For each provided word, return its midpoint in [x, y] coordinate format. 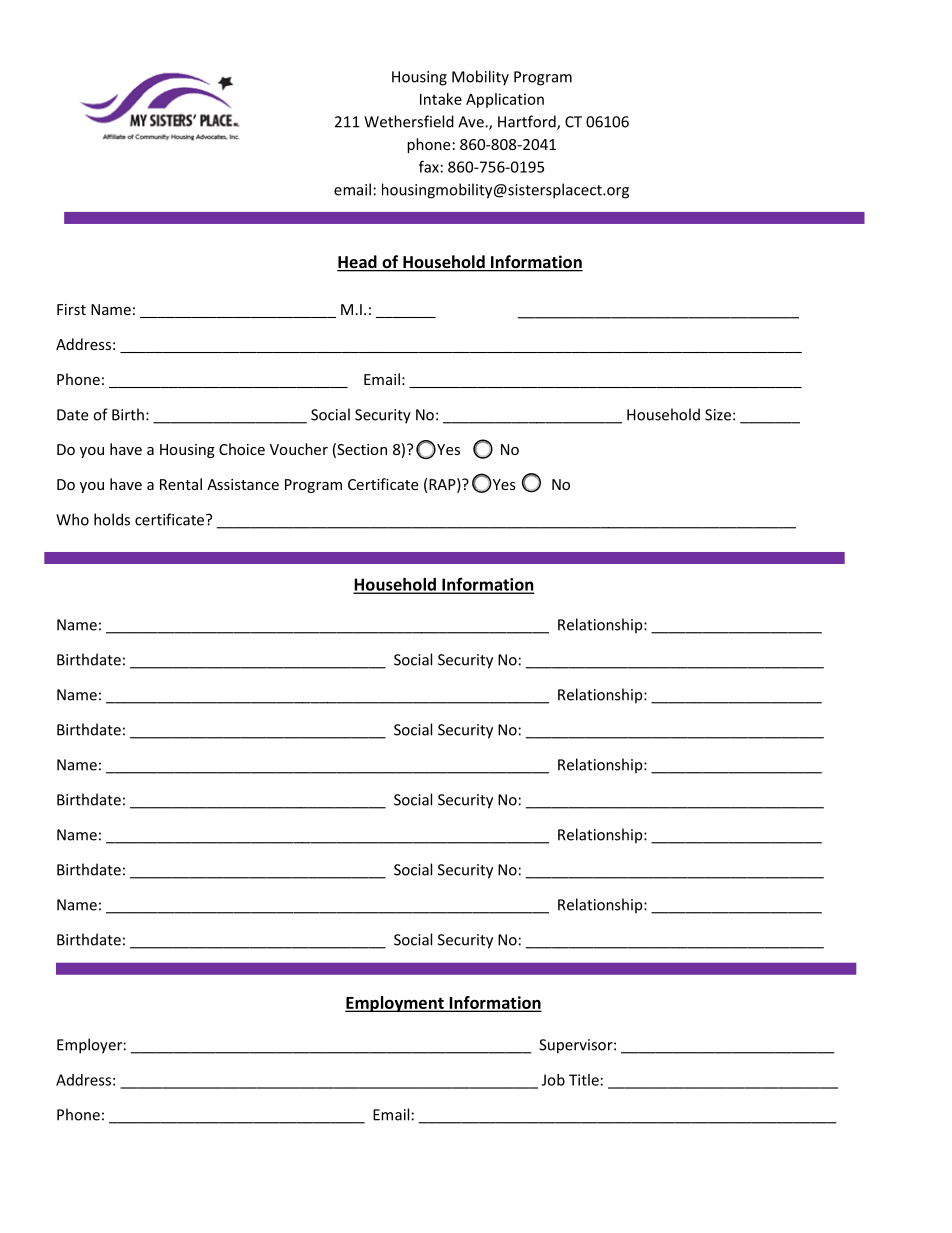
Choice [242, 449]
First [71, 309]
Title [584, 1080]
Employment [395, 1004]
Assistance [243, 484]
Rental [181, 484]
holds [112, 519]
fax [429, 166]
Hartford [528, 122]
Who [72, 519]
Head [358, 263]
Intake [441, 99]
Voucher [299, 449]
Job [553, 1080]
